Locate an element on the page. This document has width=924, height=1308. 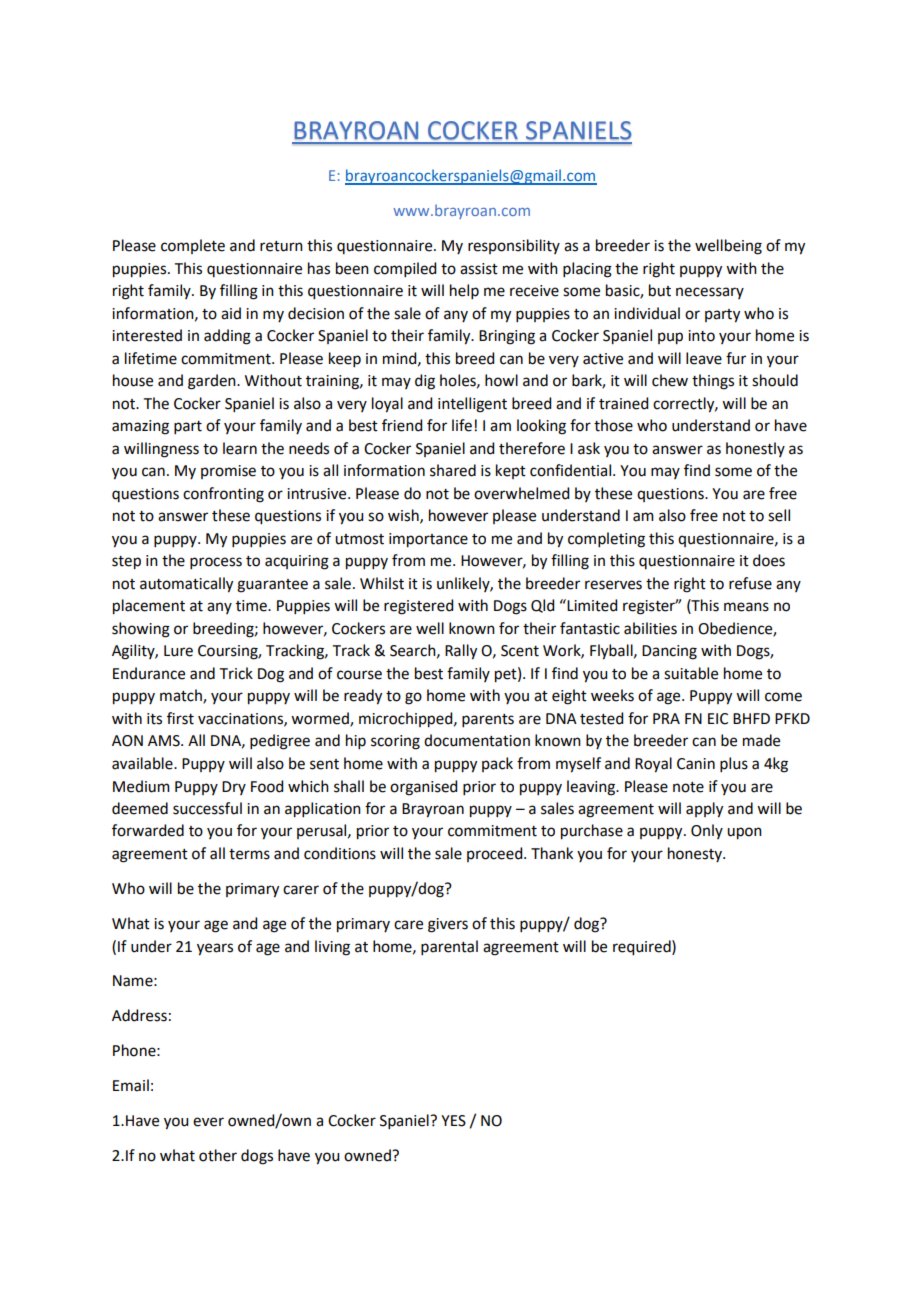
assist is located at coordinates (479, 269).
